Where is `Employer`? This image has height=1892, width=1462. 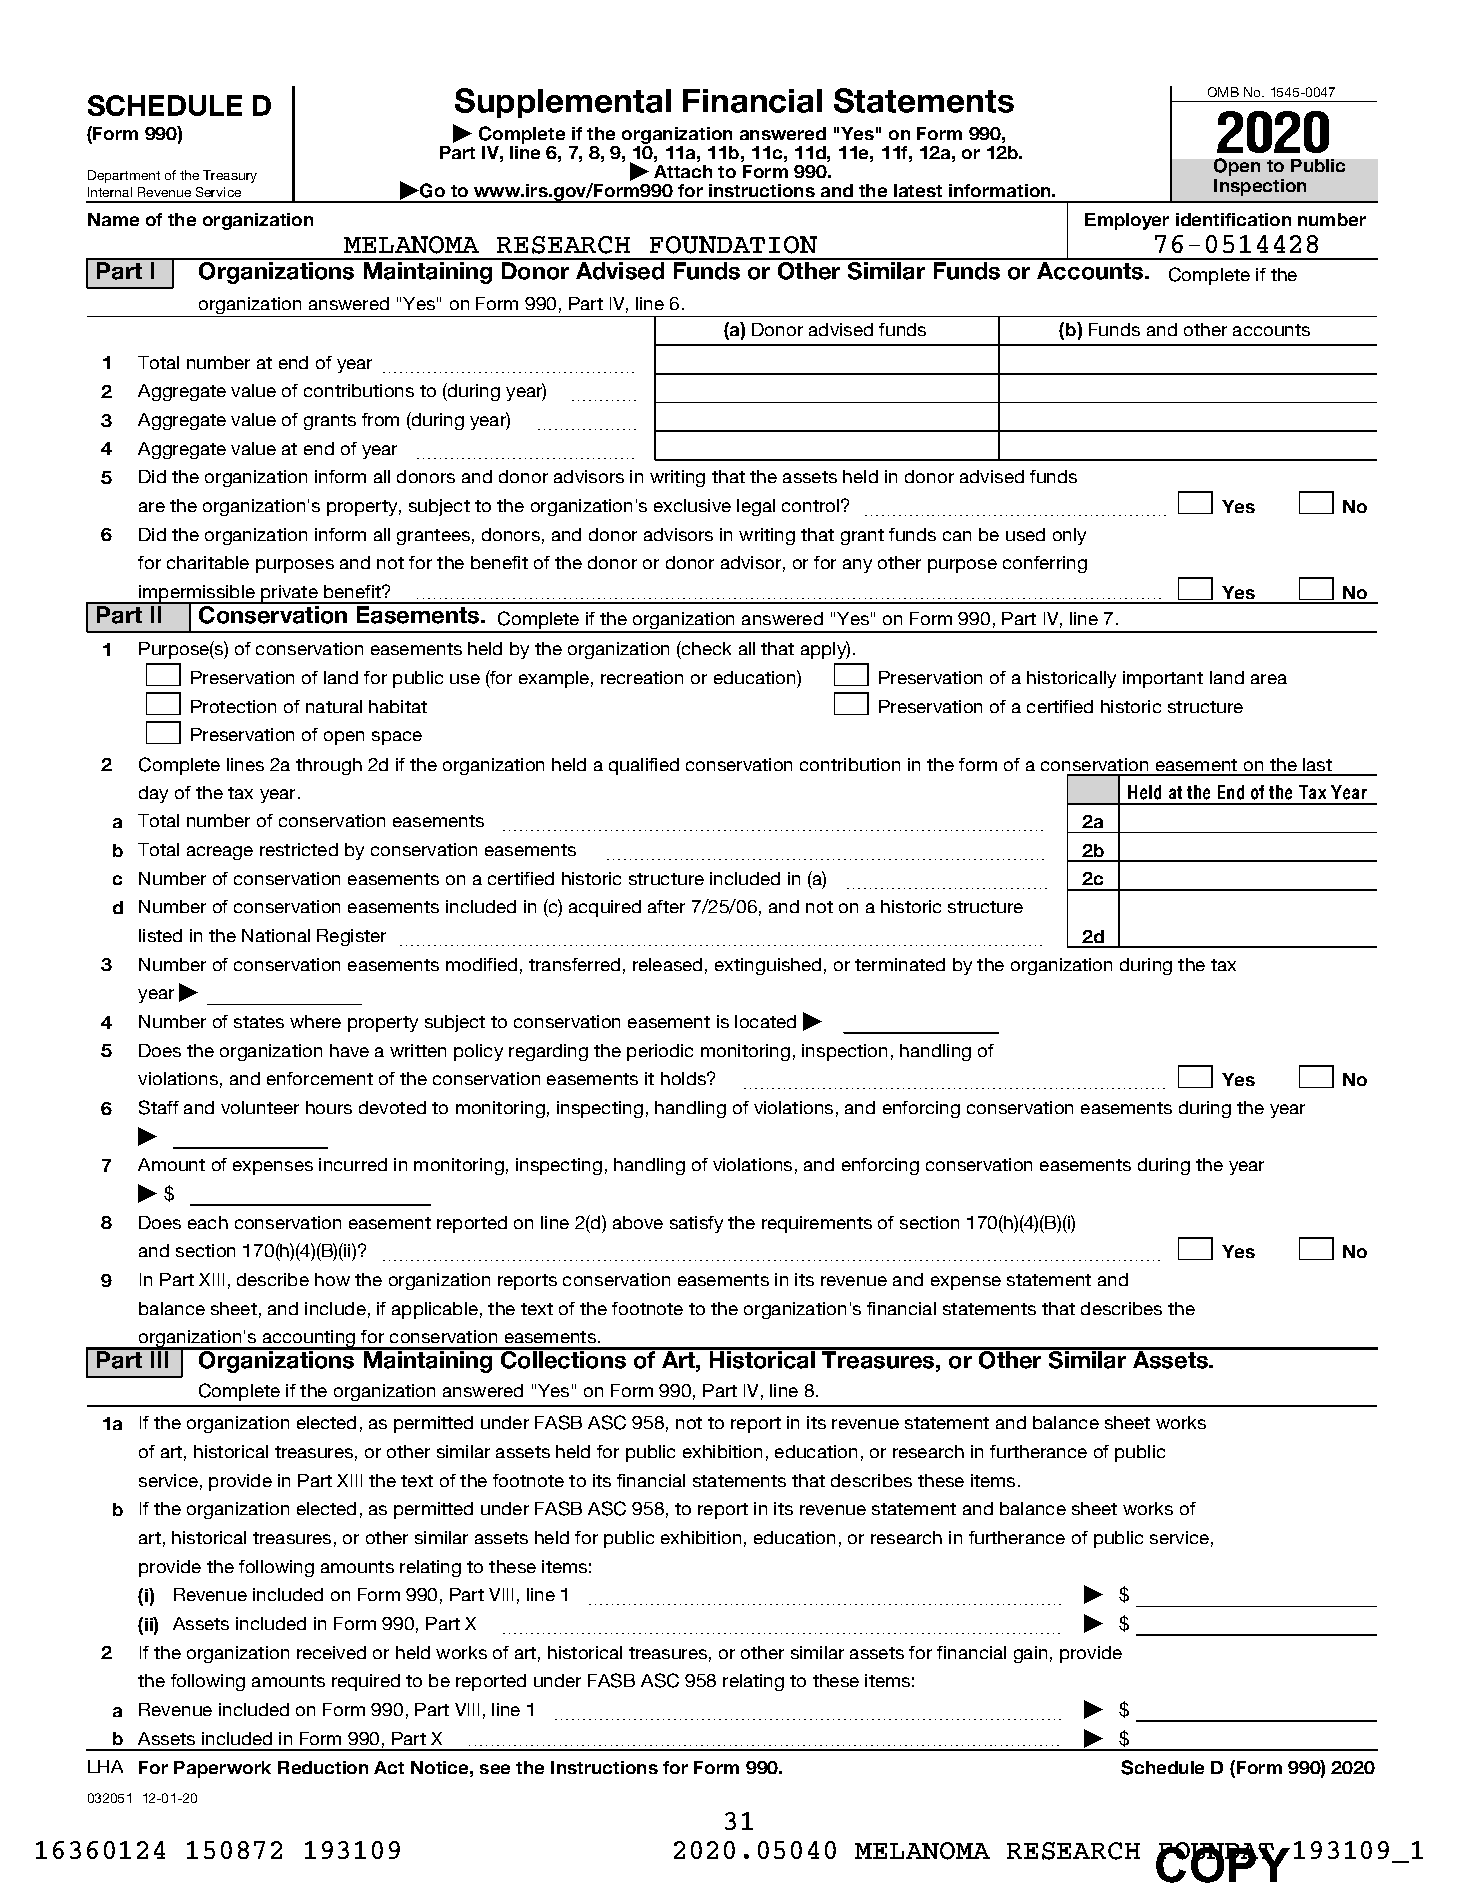
Employer is located at coordinates (1127, 221).
